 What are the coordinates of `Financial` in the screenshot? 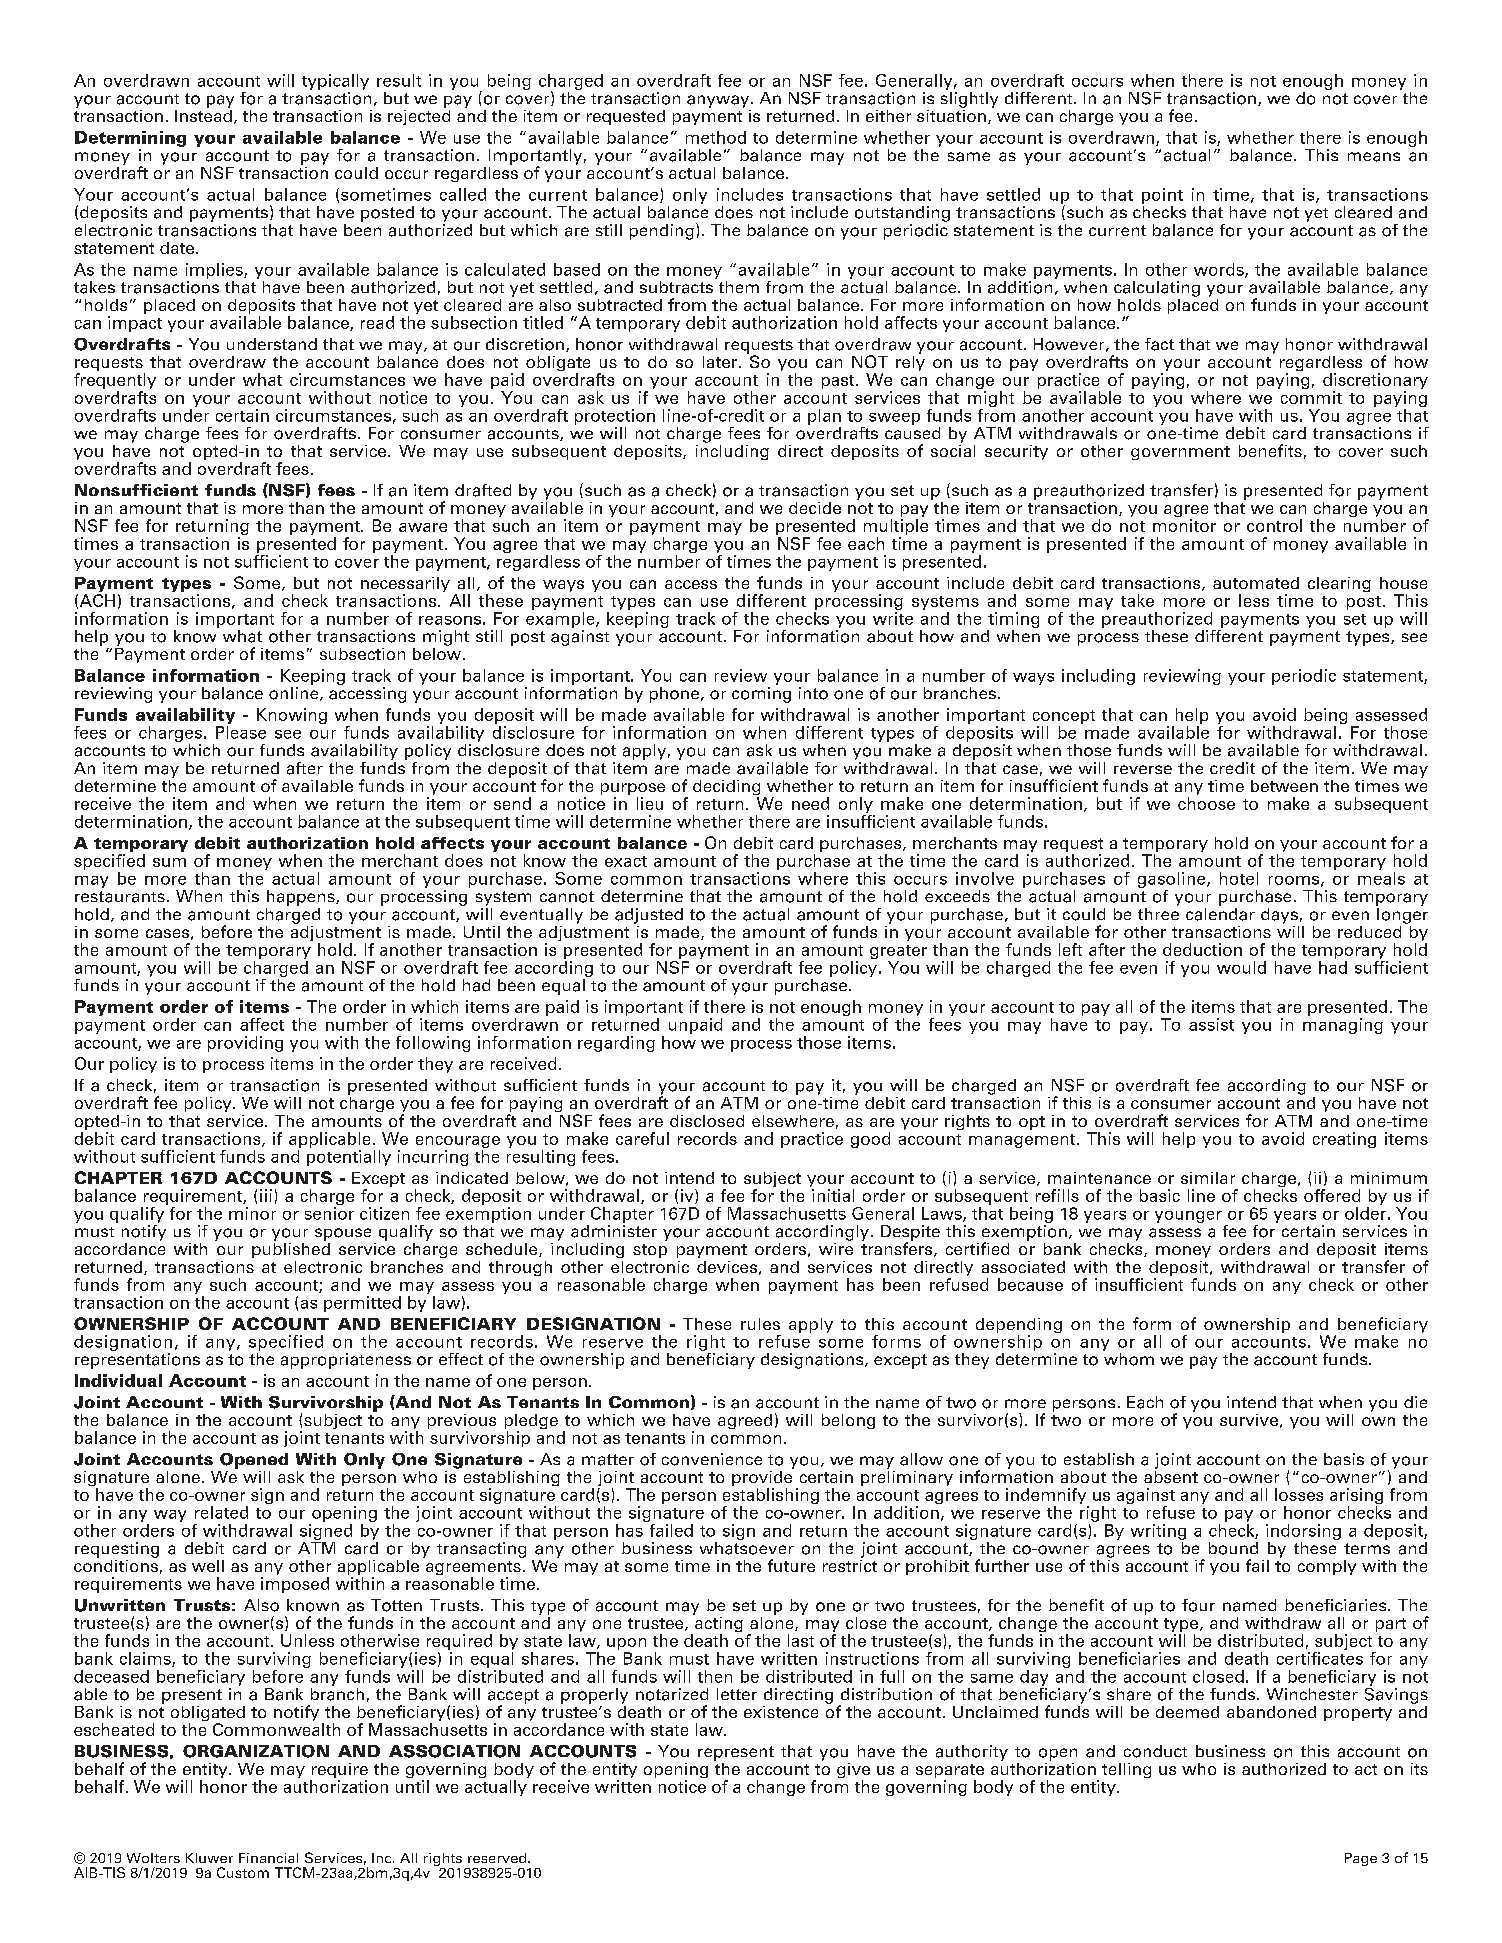 It's located at (268, 1858).
